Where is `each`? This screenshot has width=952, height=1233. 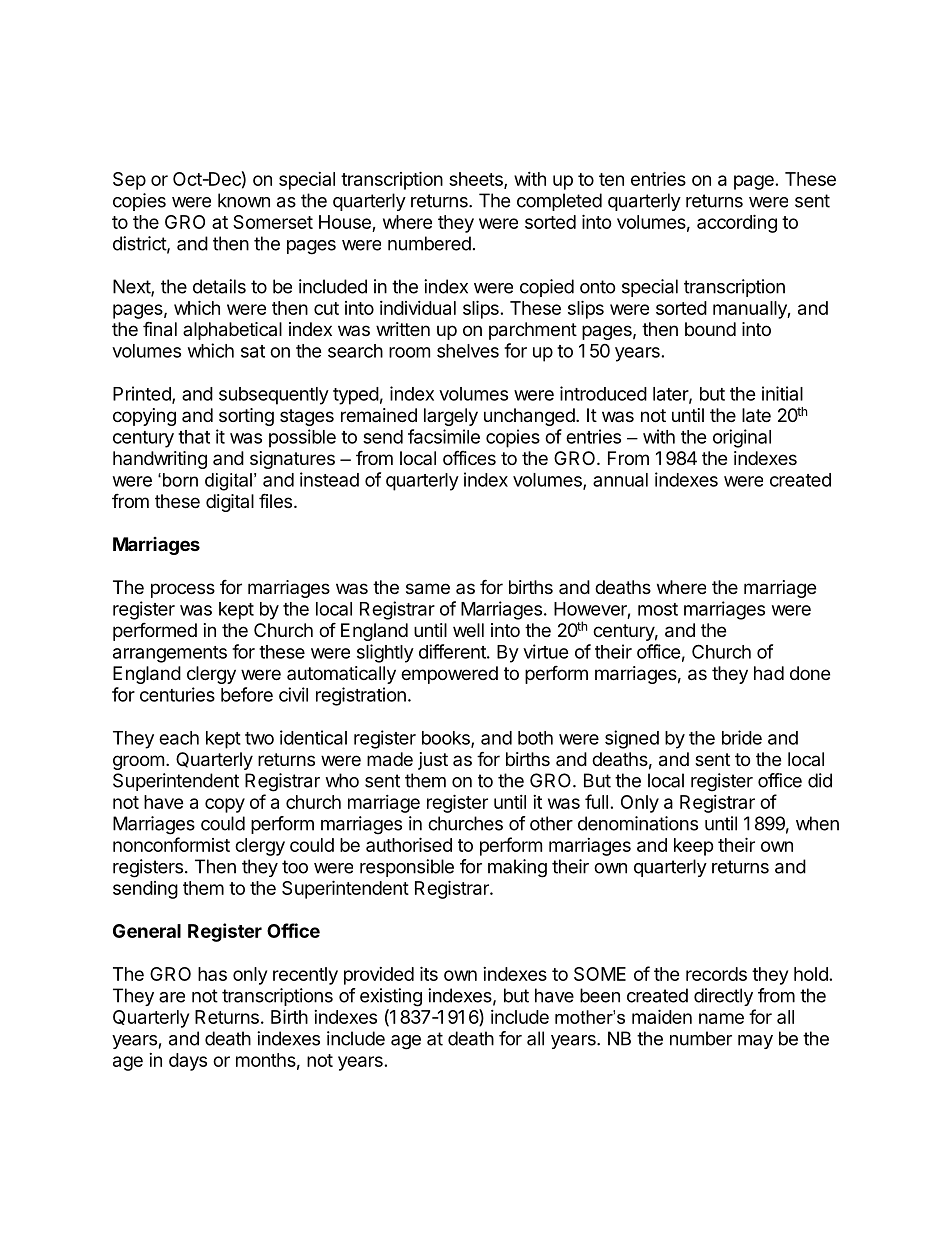
each is located at coordinates (179, 738).
